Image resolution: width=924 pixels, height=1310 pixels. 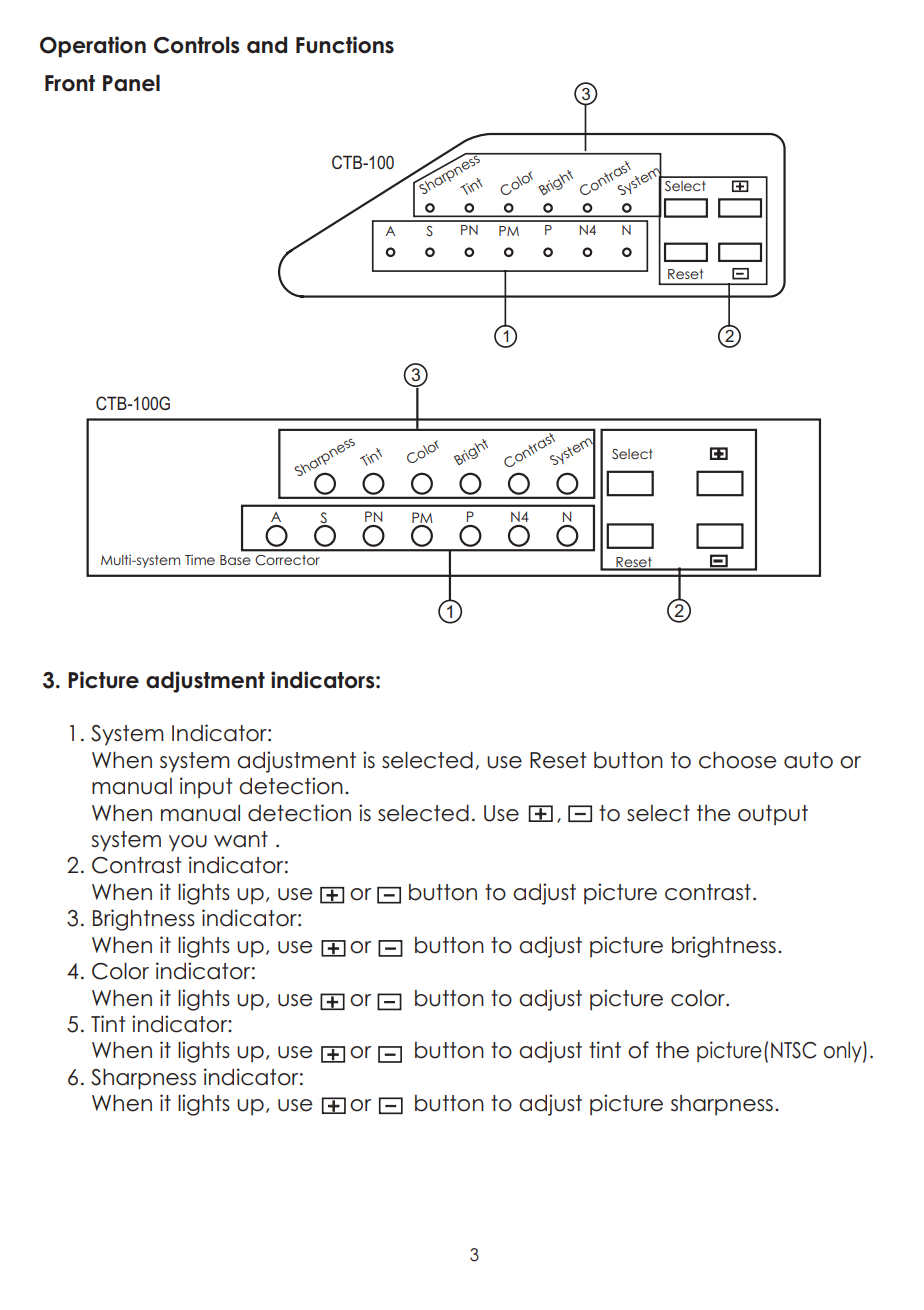 I want to click on Corrector, so click(x=287, y=560).
